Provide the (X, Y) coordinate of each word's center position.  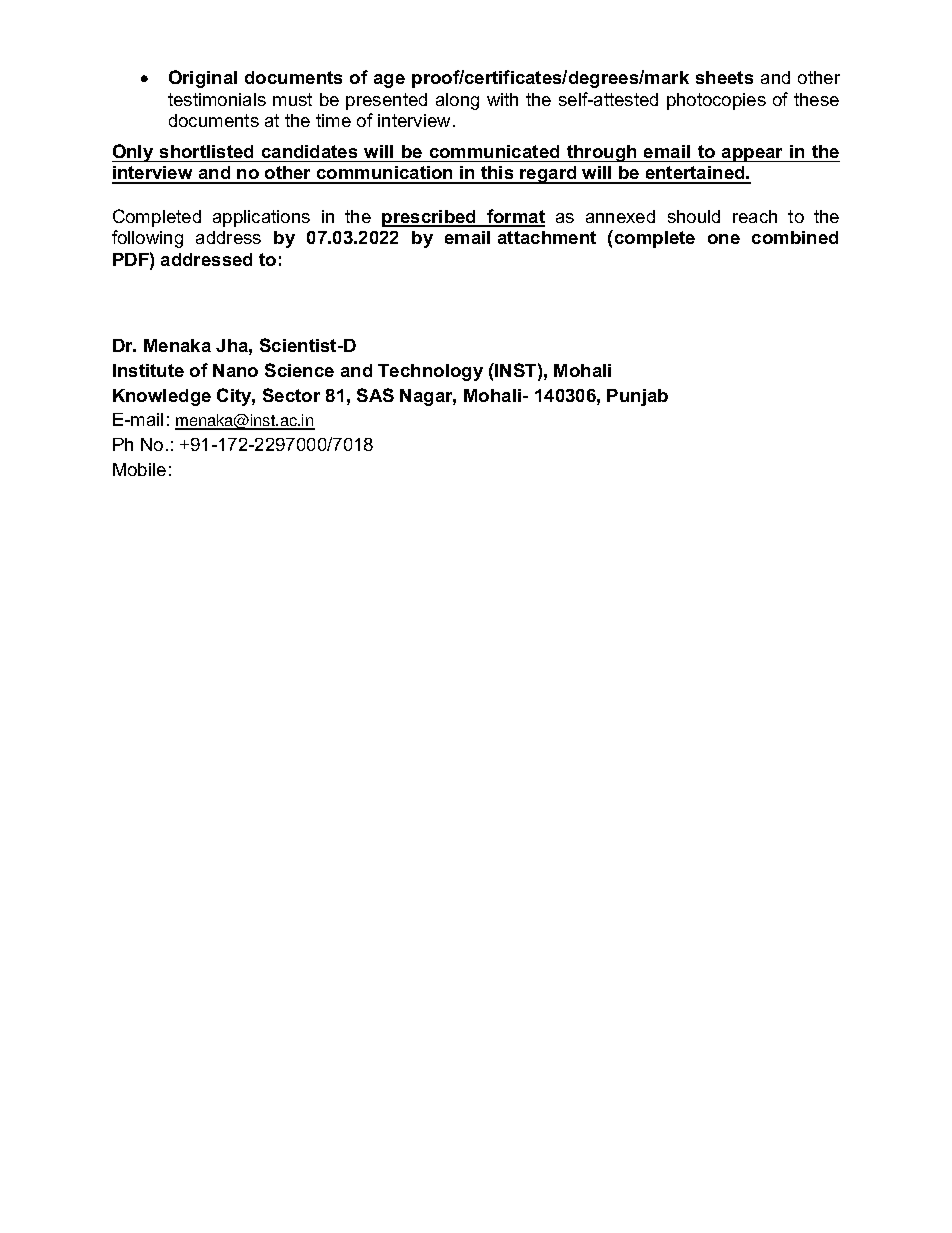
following (147, 239)
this (497, 174)
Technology (430, 372)
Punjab (637, 397)
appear (753, 155)
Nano (235, 370)
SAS (375, 395)
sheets (724, 77)
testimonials (217, 99)
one (724, 239)
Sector (291, 395)
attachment (547, 237)
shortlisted (206, 151)
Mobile (139, 469)
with (502, 99)
